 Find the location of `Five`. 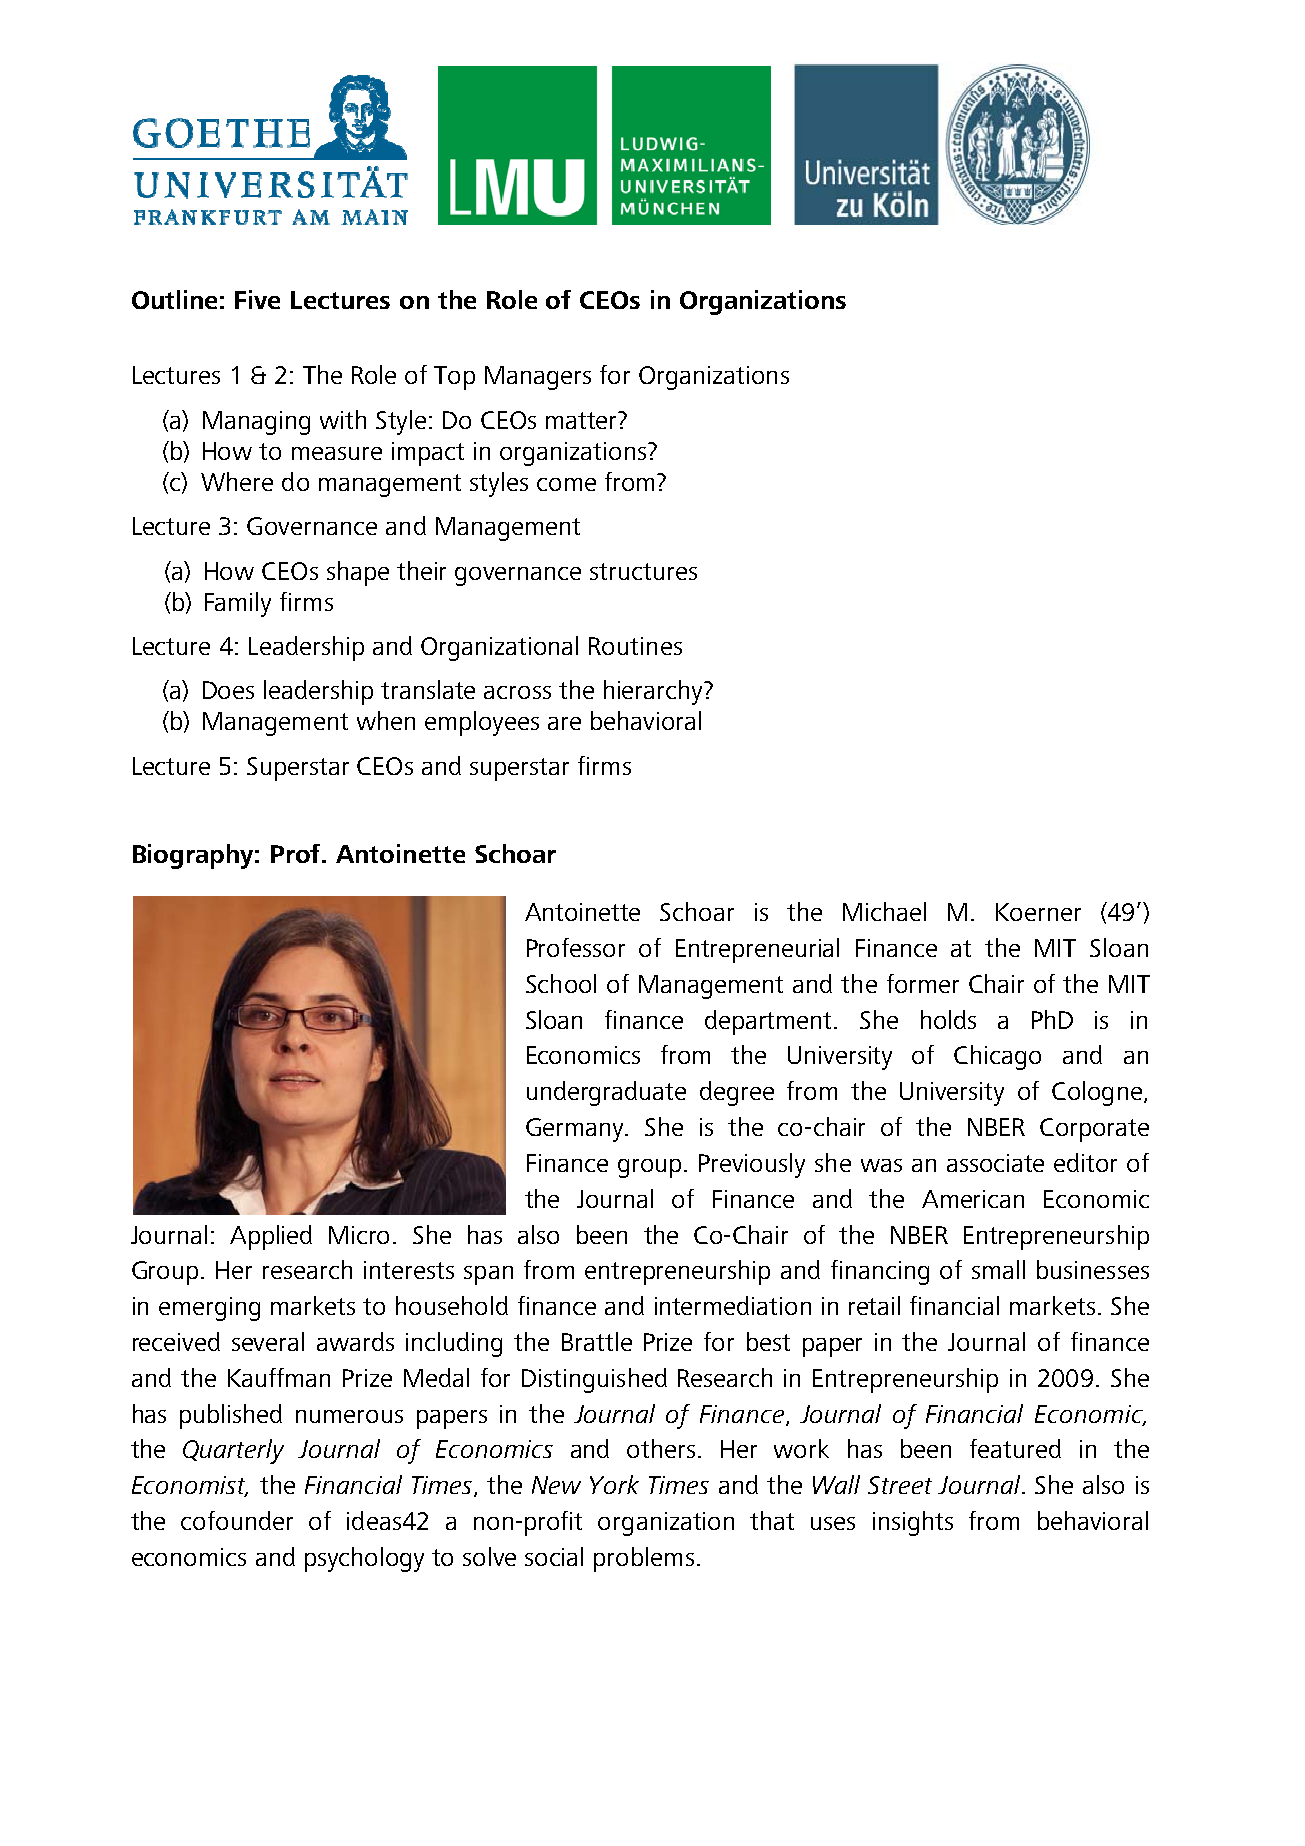

Five is located at coordinates (257, 299).
